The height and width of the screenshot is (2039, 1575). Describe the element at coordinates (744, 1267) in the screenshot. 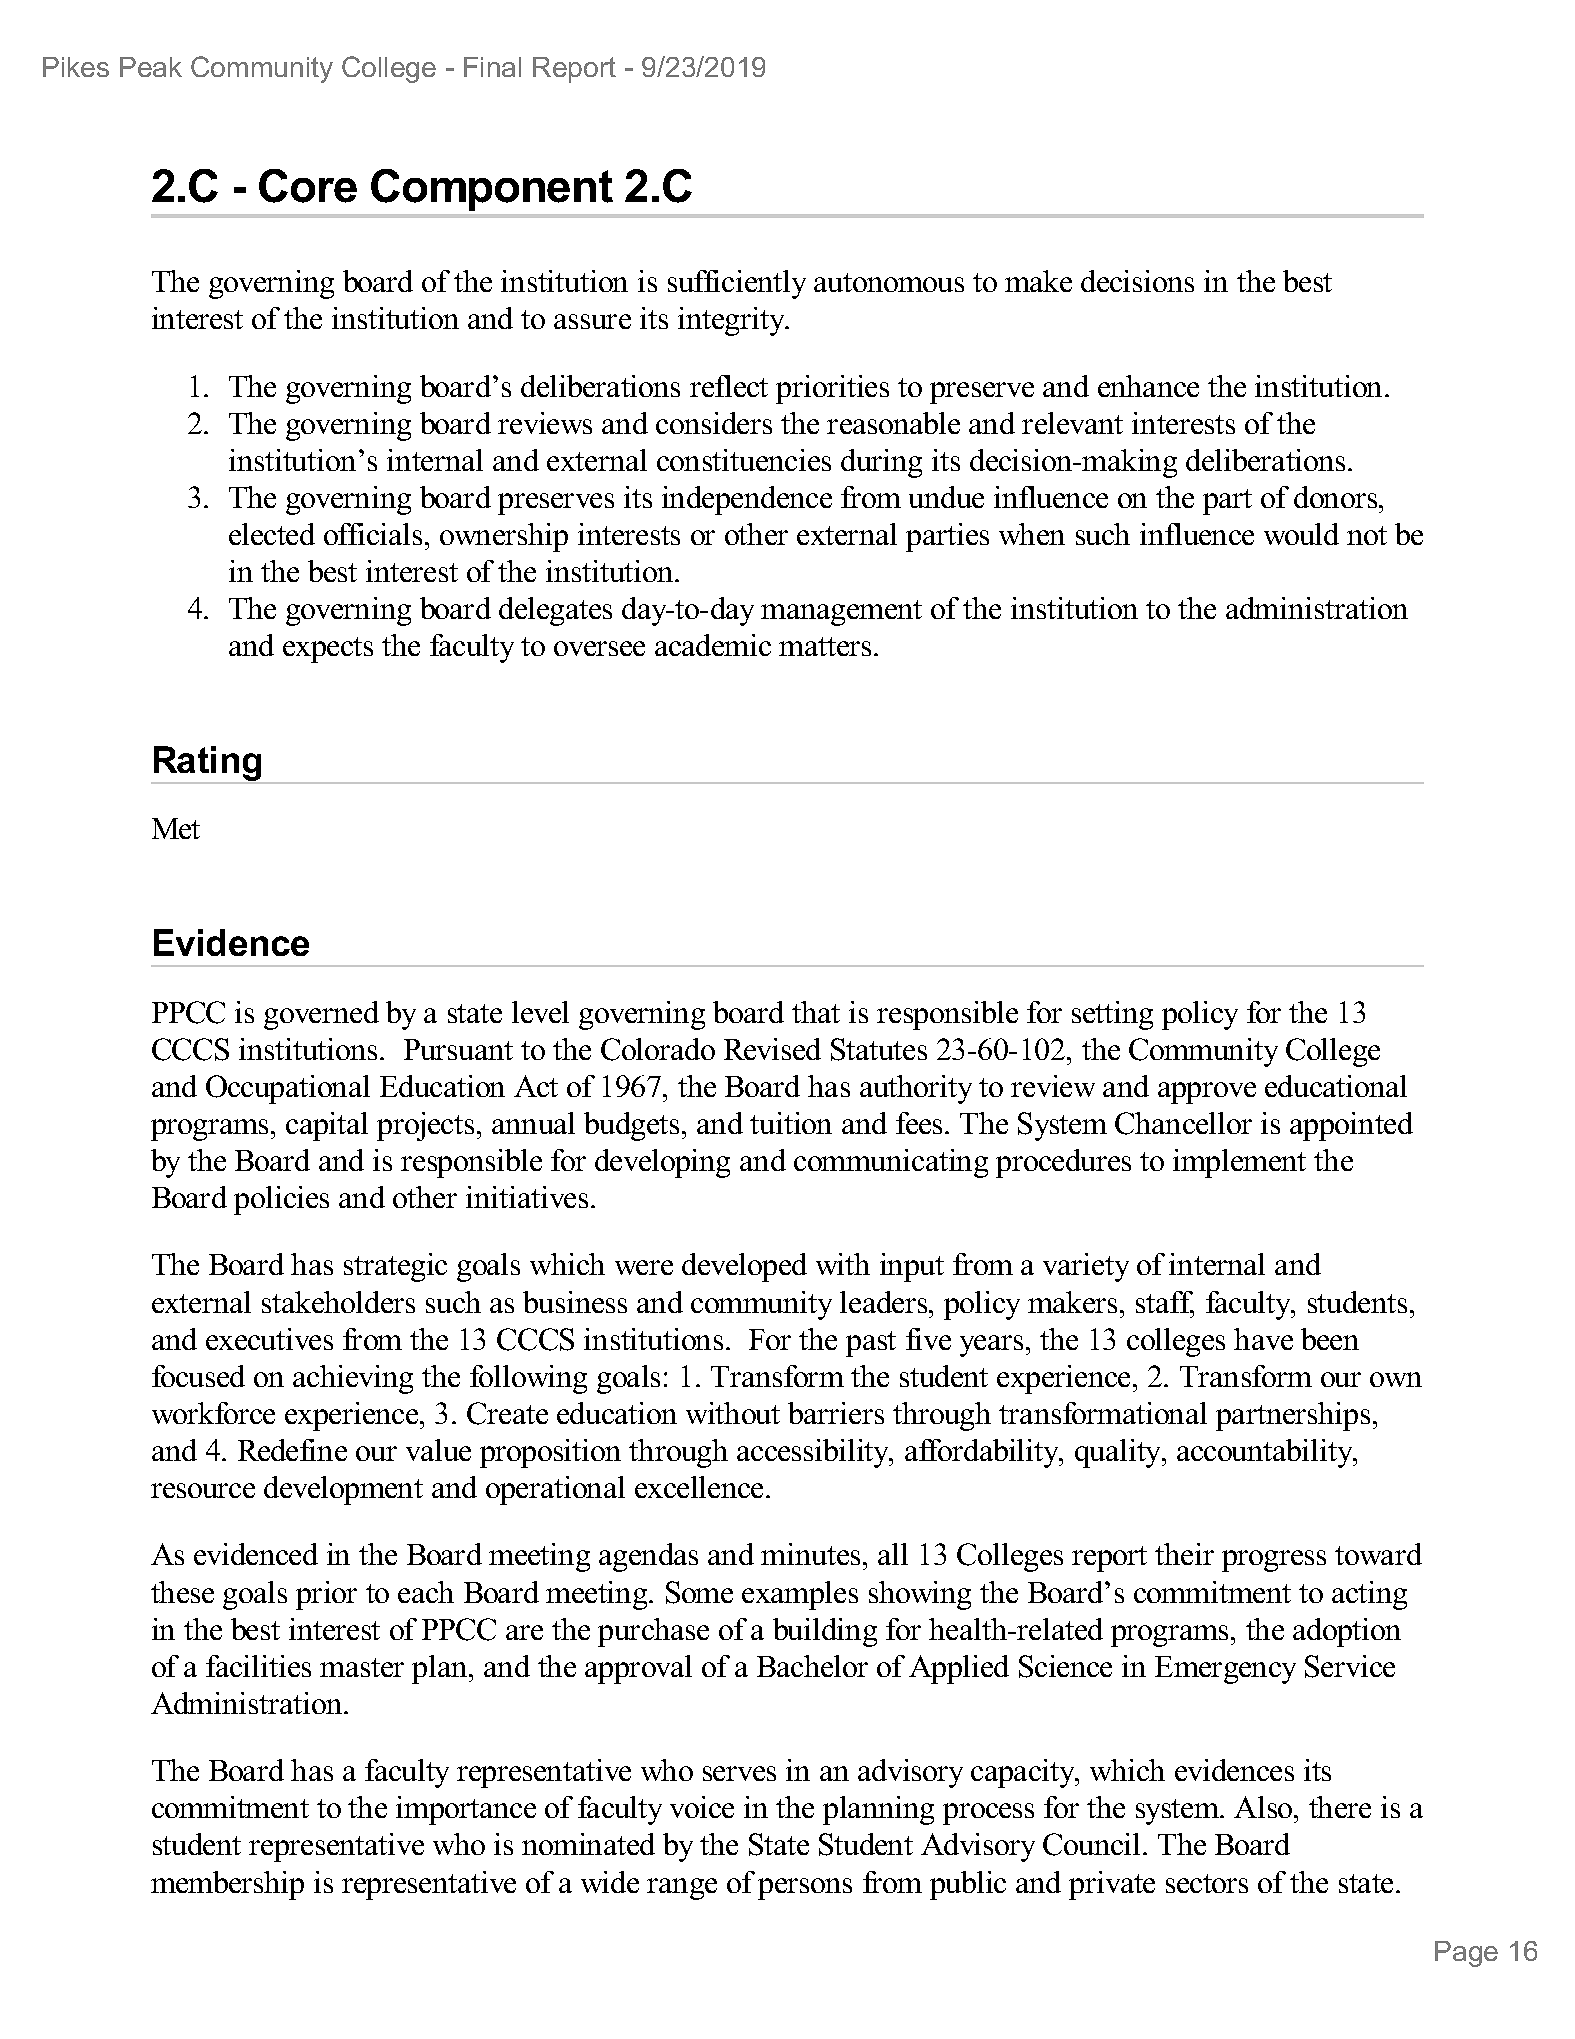

I see `developed` at that location.
